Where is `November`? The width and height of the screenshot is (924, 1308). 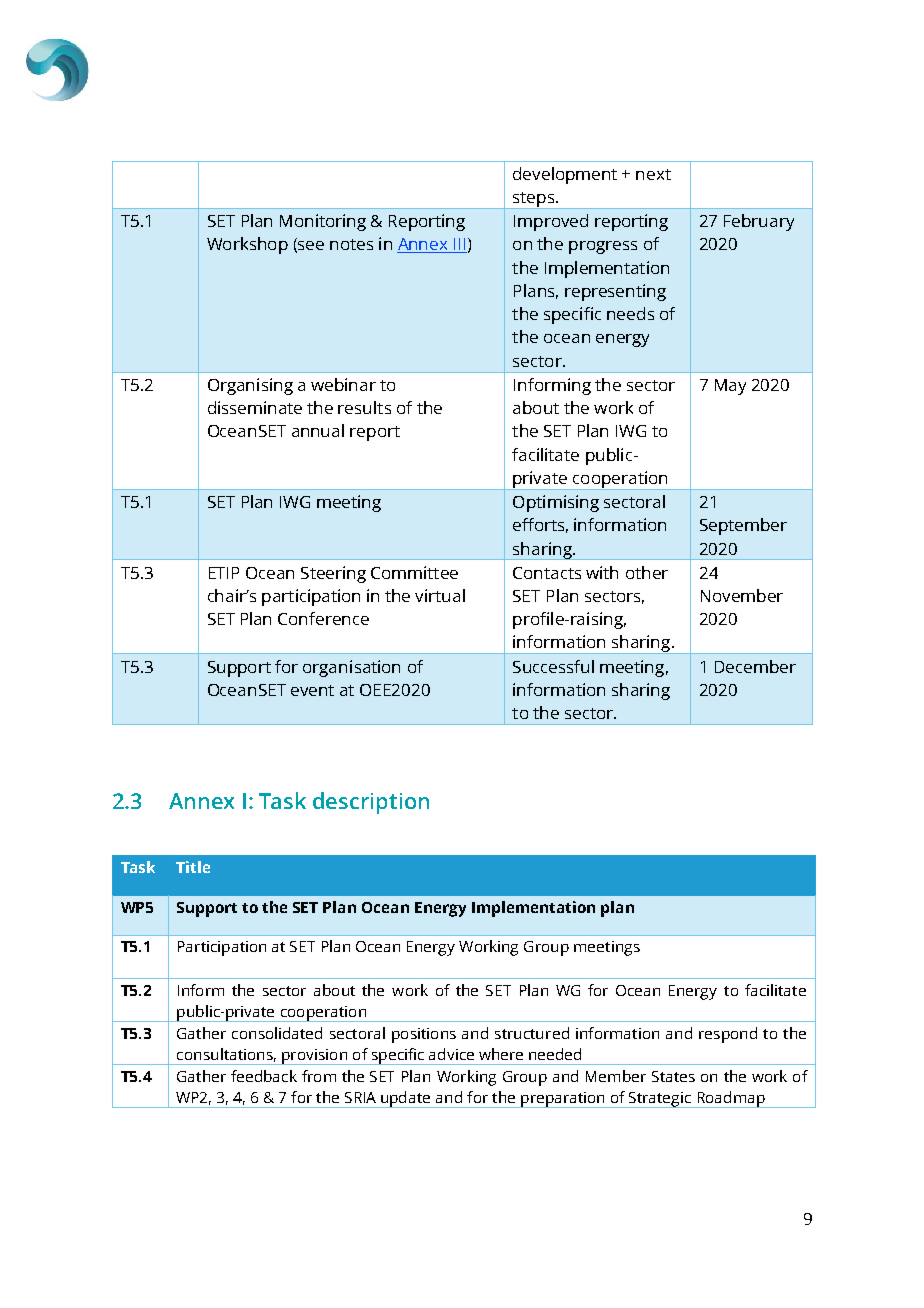
November is located at coordinates (742, 595).
